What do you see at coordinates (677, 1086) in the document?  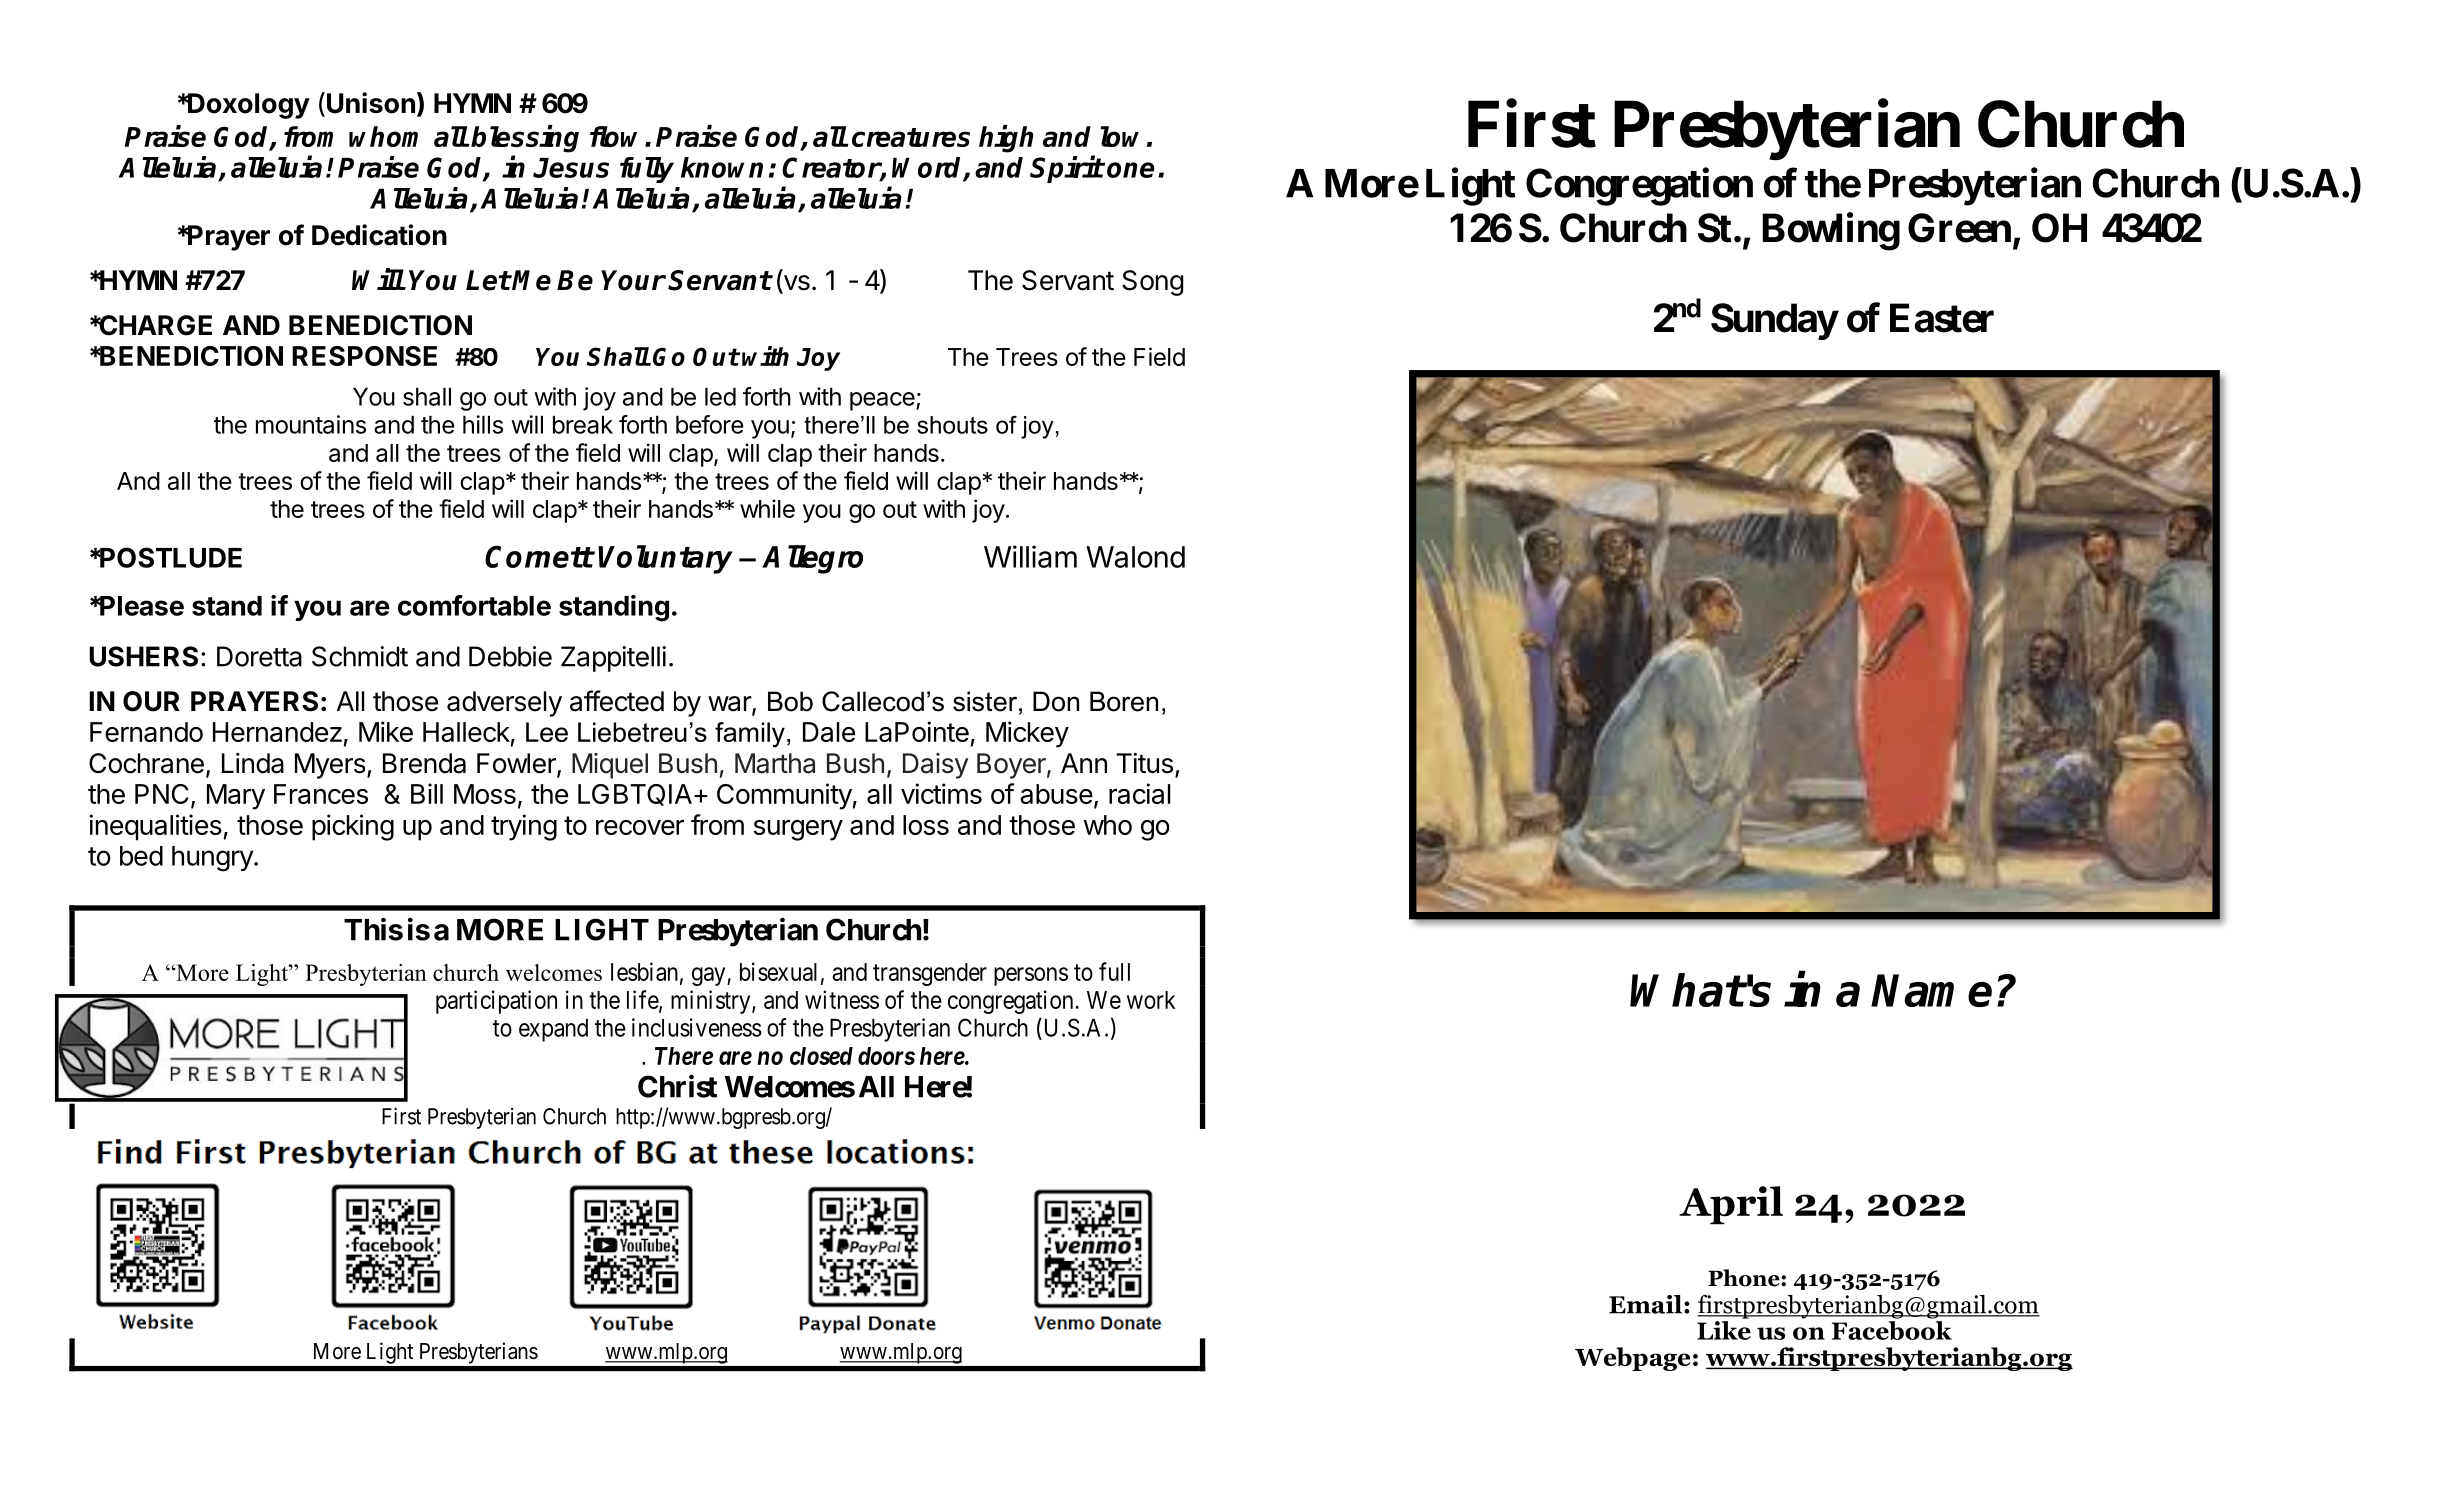 I see `Christ` at bounding box center [677, 1086].
